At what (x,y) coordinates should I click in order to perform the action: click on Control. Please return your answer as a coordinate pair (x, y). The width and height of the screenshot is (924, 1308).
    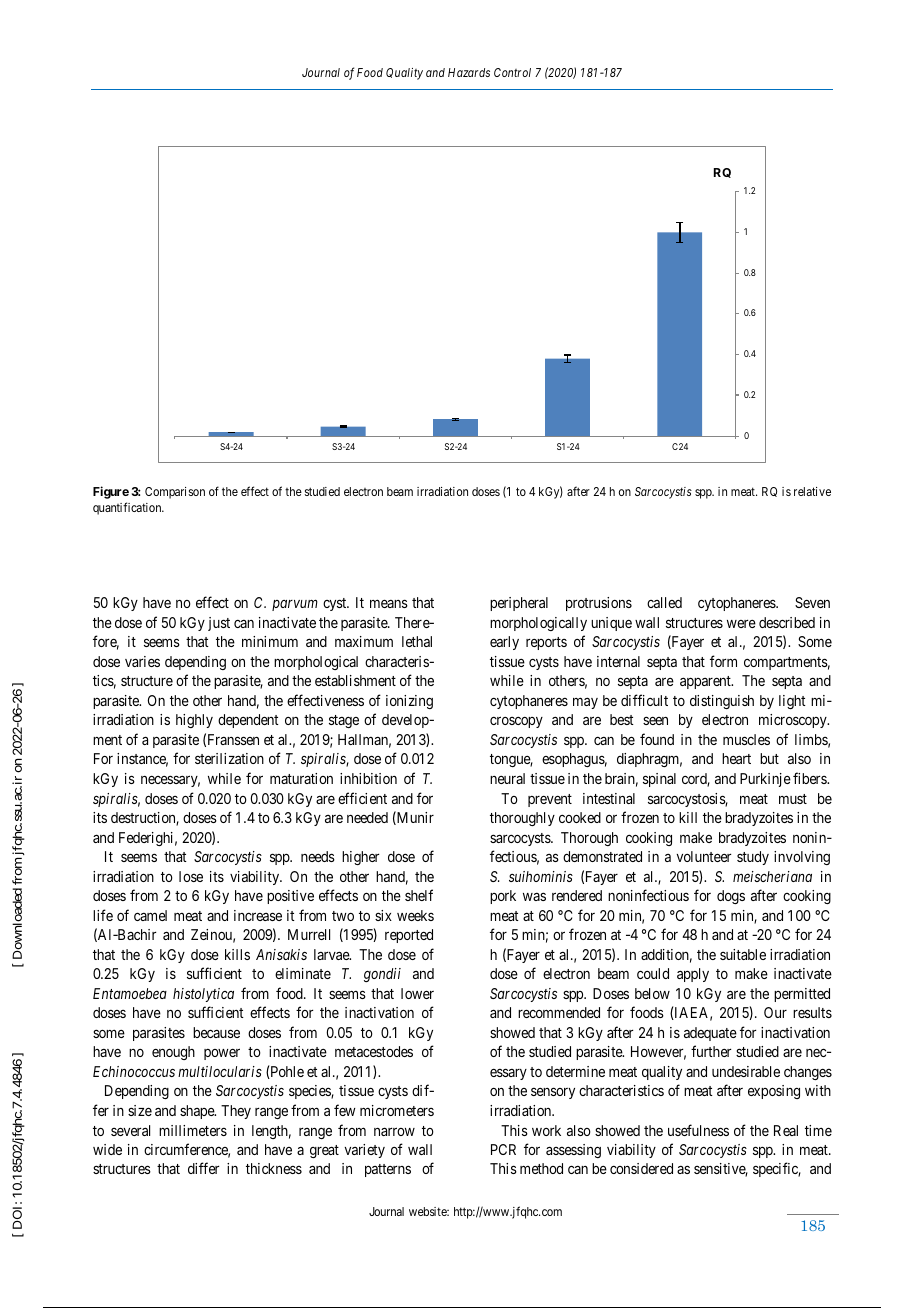
    Looking at the image, I should click on (512, 72).
